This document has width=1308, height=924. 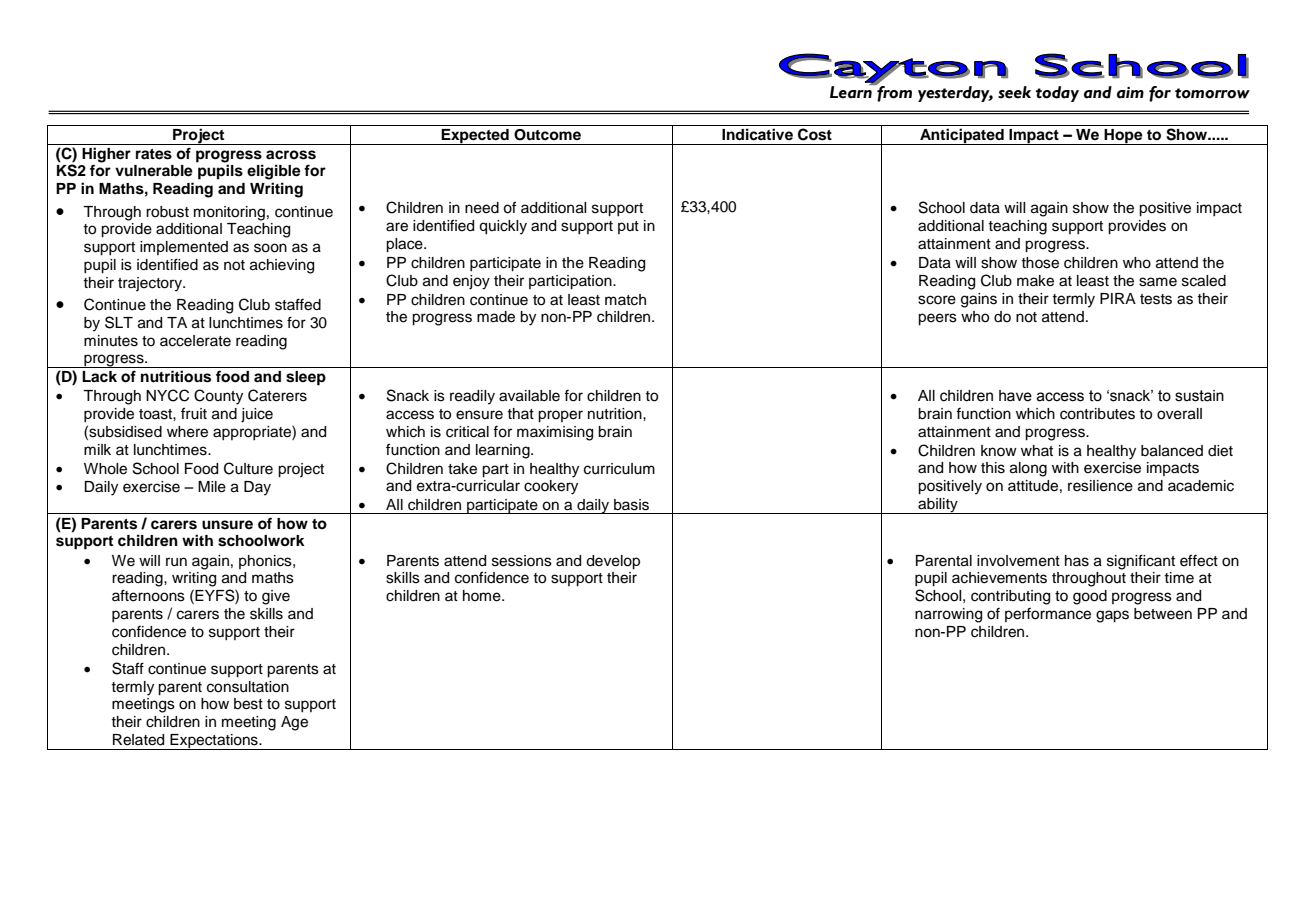 What do you see at coordinates (475, 137) in the document?
I see `Expected` at bounding box center [475, 137].
